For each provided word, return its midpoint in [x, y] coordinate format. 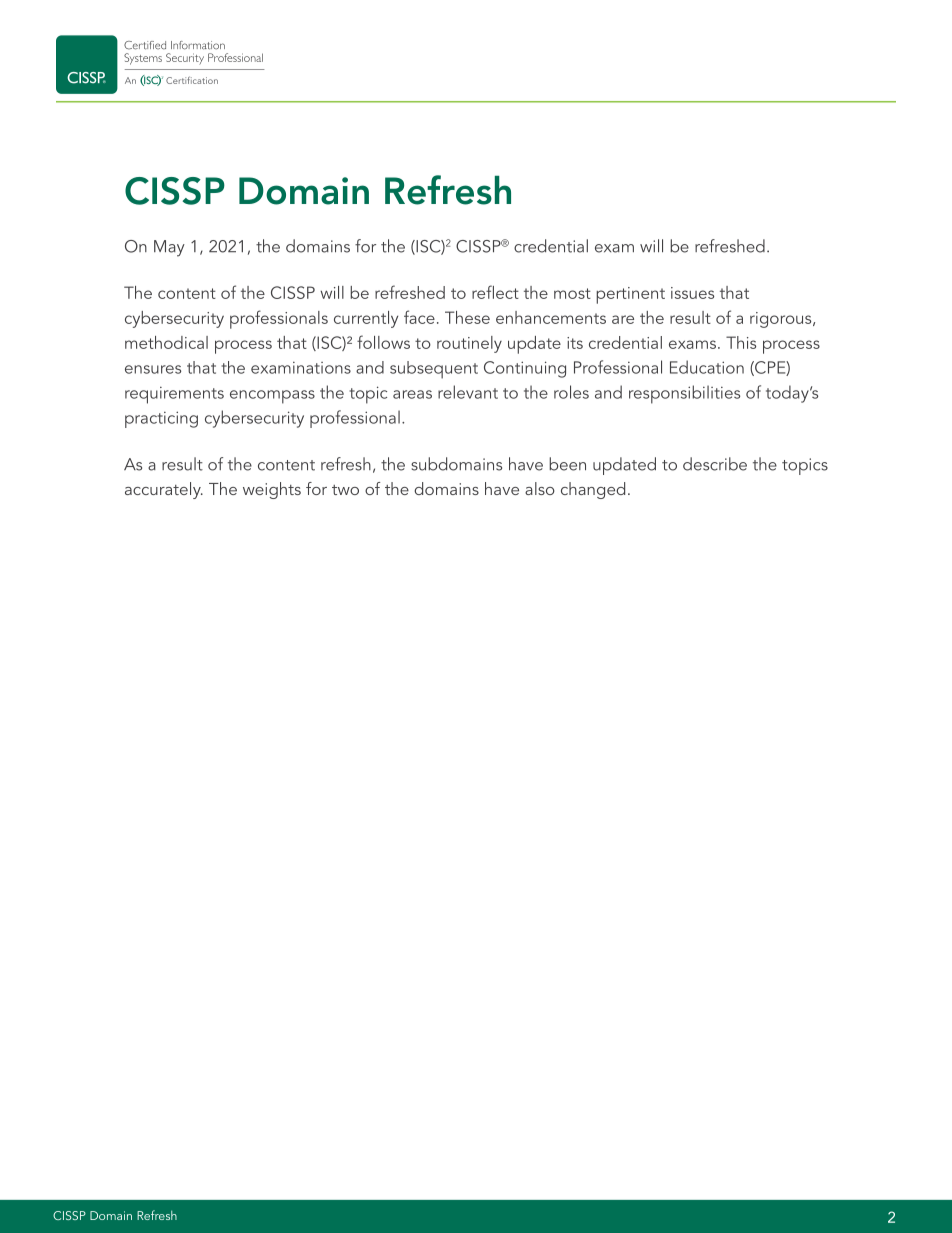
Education [707, 367]
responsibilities [684, 394]
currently [366, 319]
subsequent [434, 370]
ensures [153, 369]
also [540, 488]
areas [412, 394]
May [169, 248]
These [467, 317]
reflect [495, 292]
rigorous [782, 320]
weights [272, 490]
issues [692, 293]
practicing [161, 419]
